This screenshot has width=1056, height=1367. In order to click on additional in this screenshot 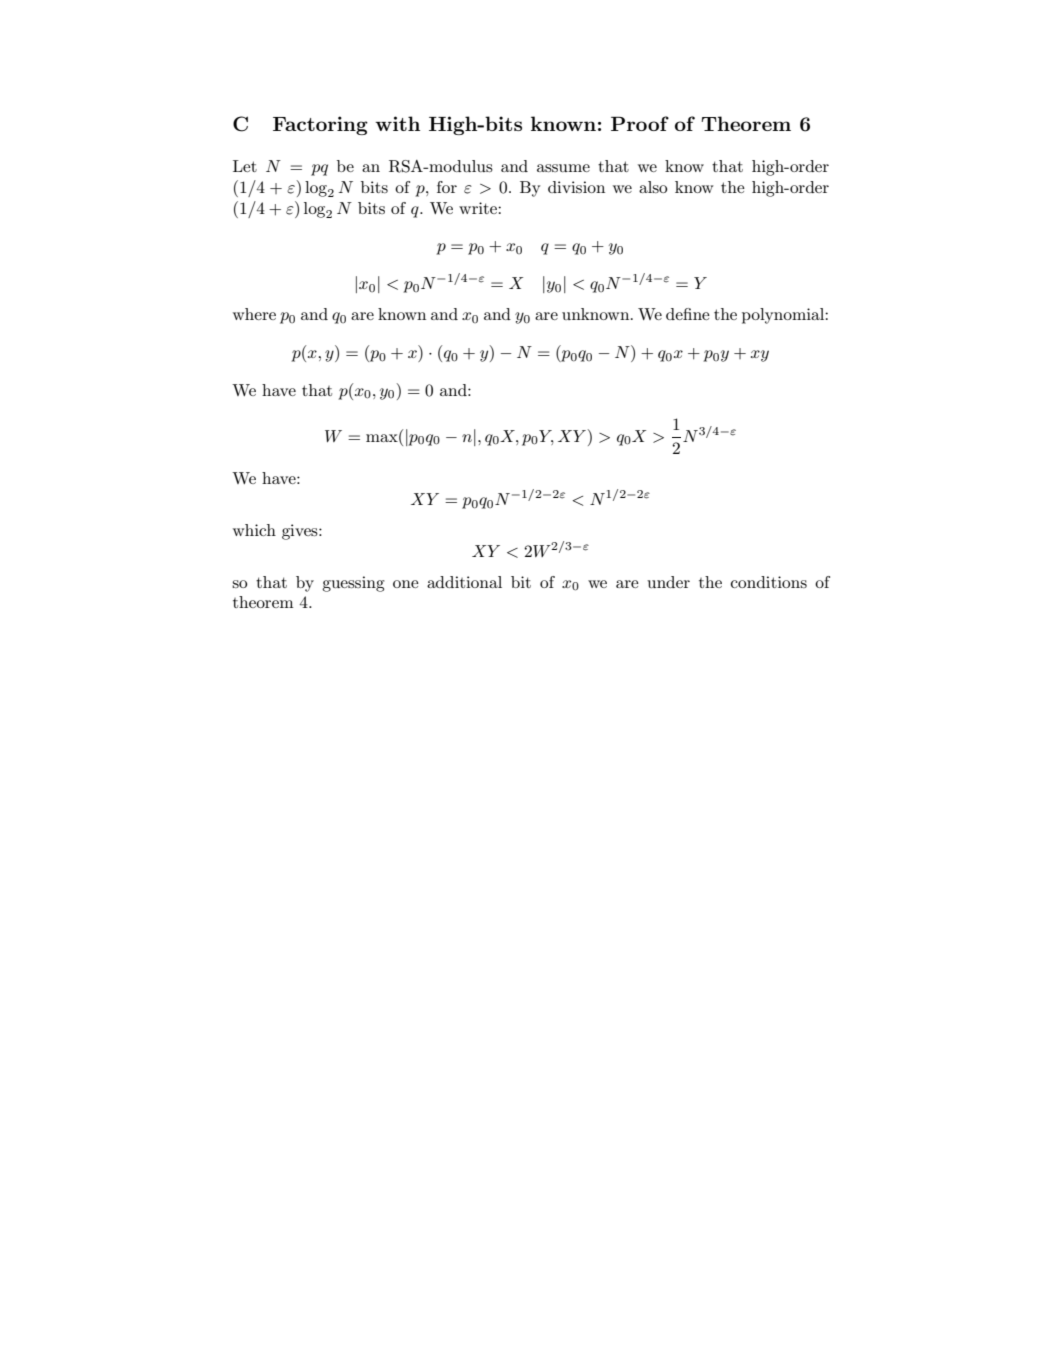, I will do `click(464, 582)`.
